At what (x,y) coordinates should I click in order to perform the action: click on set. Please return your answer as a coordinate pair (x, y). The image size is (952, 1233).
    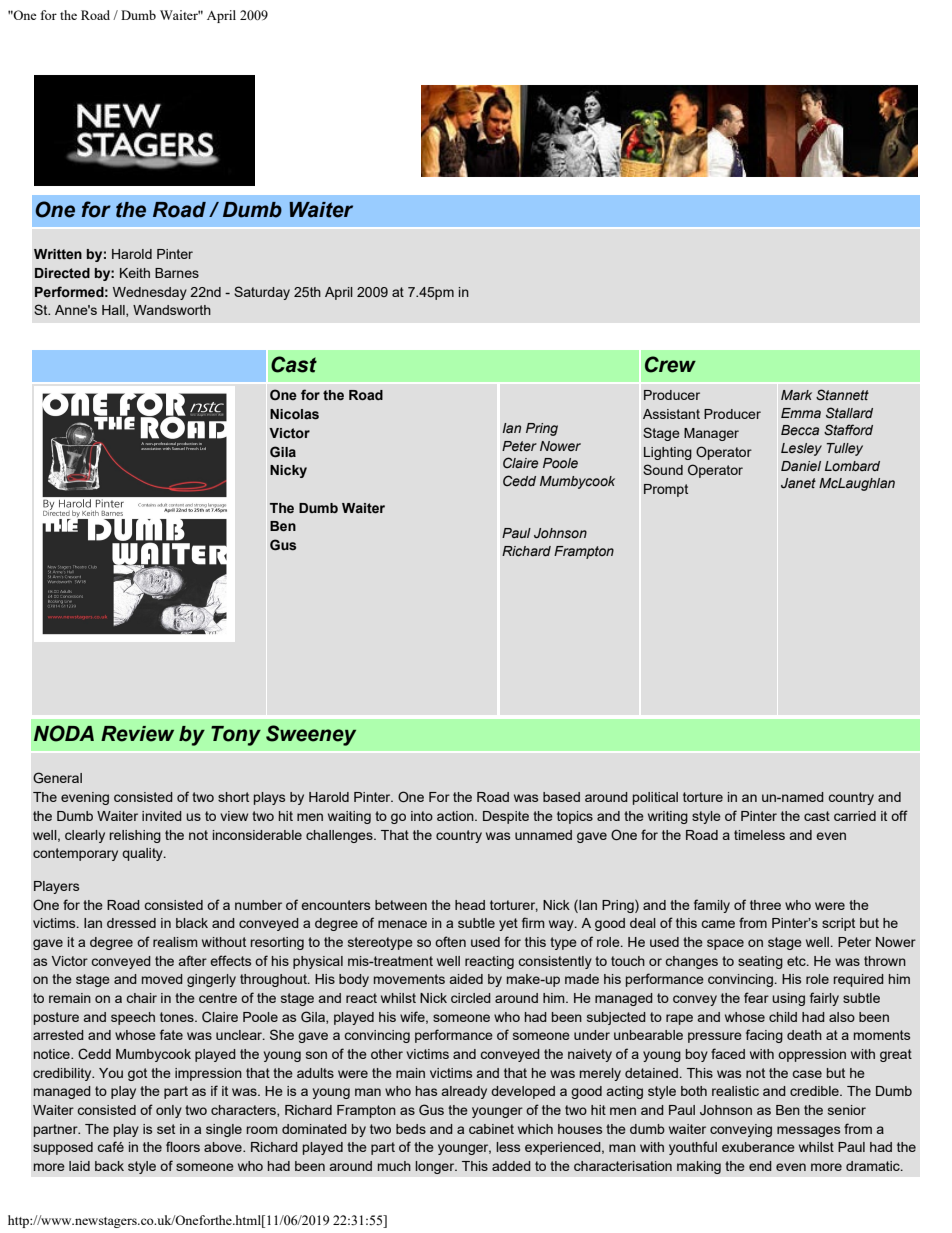
    Looking at the image, I should click on (166, 1129).
